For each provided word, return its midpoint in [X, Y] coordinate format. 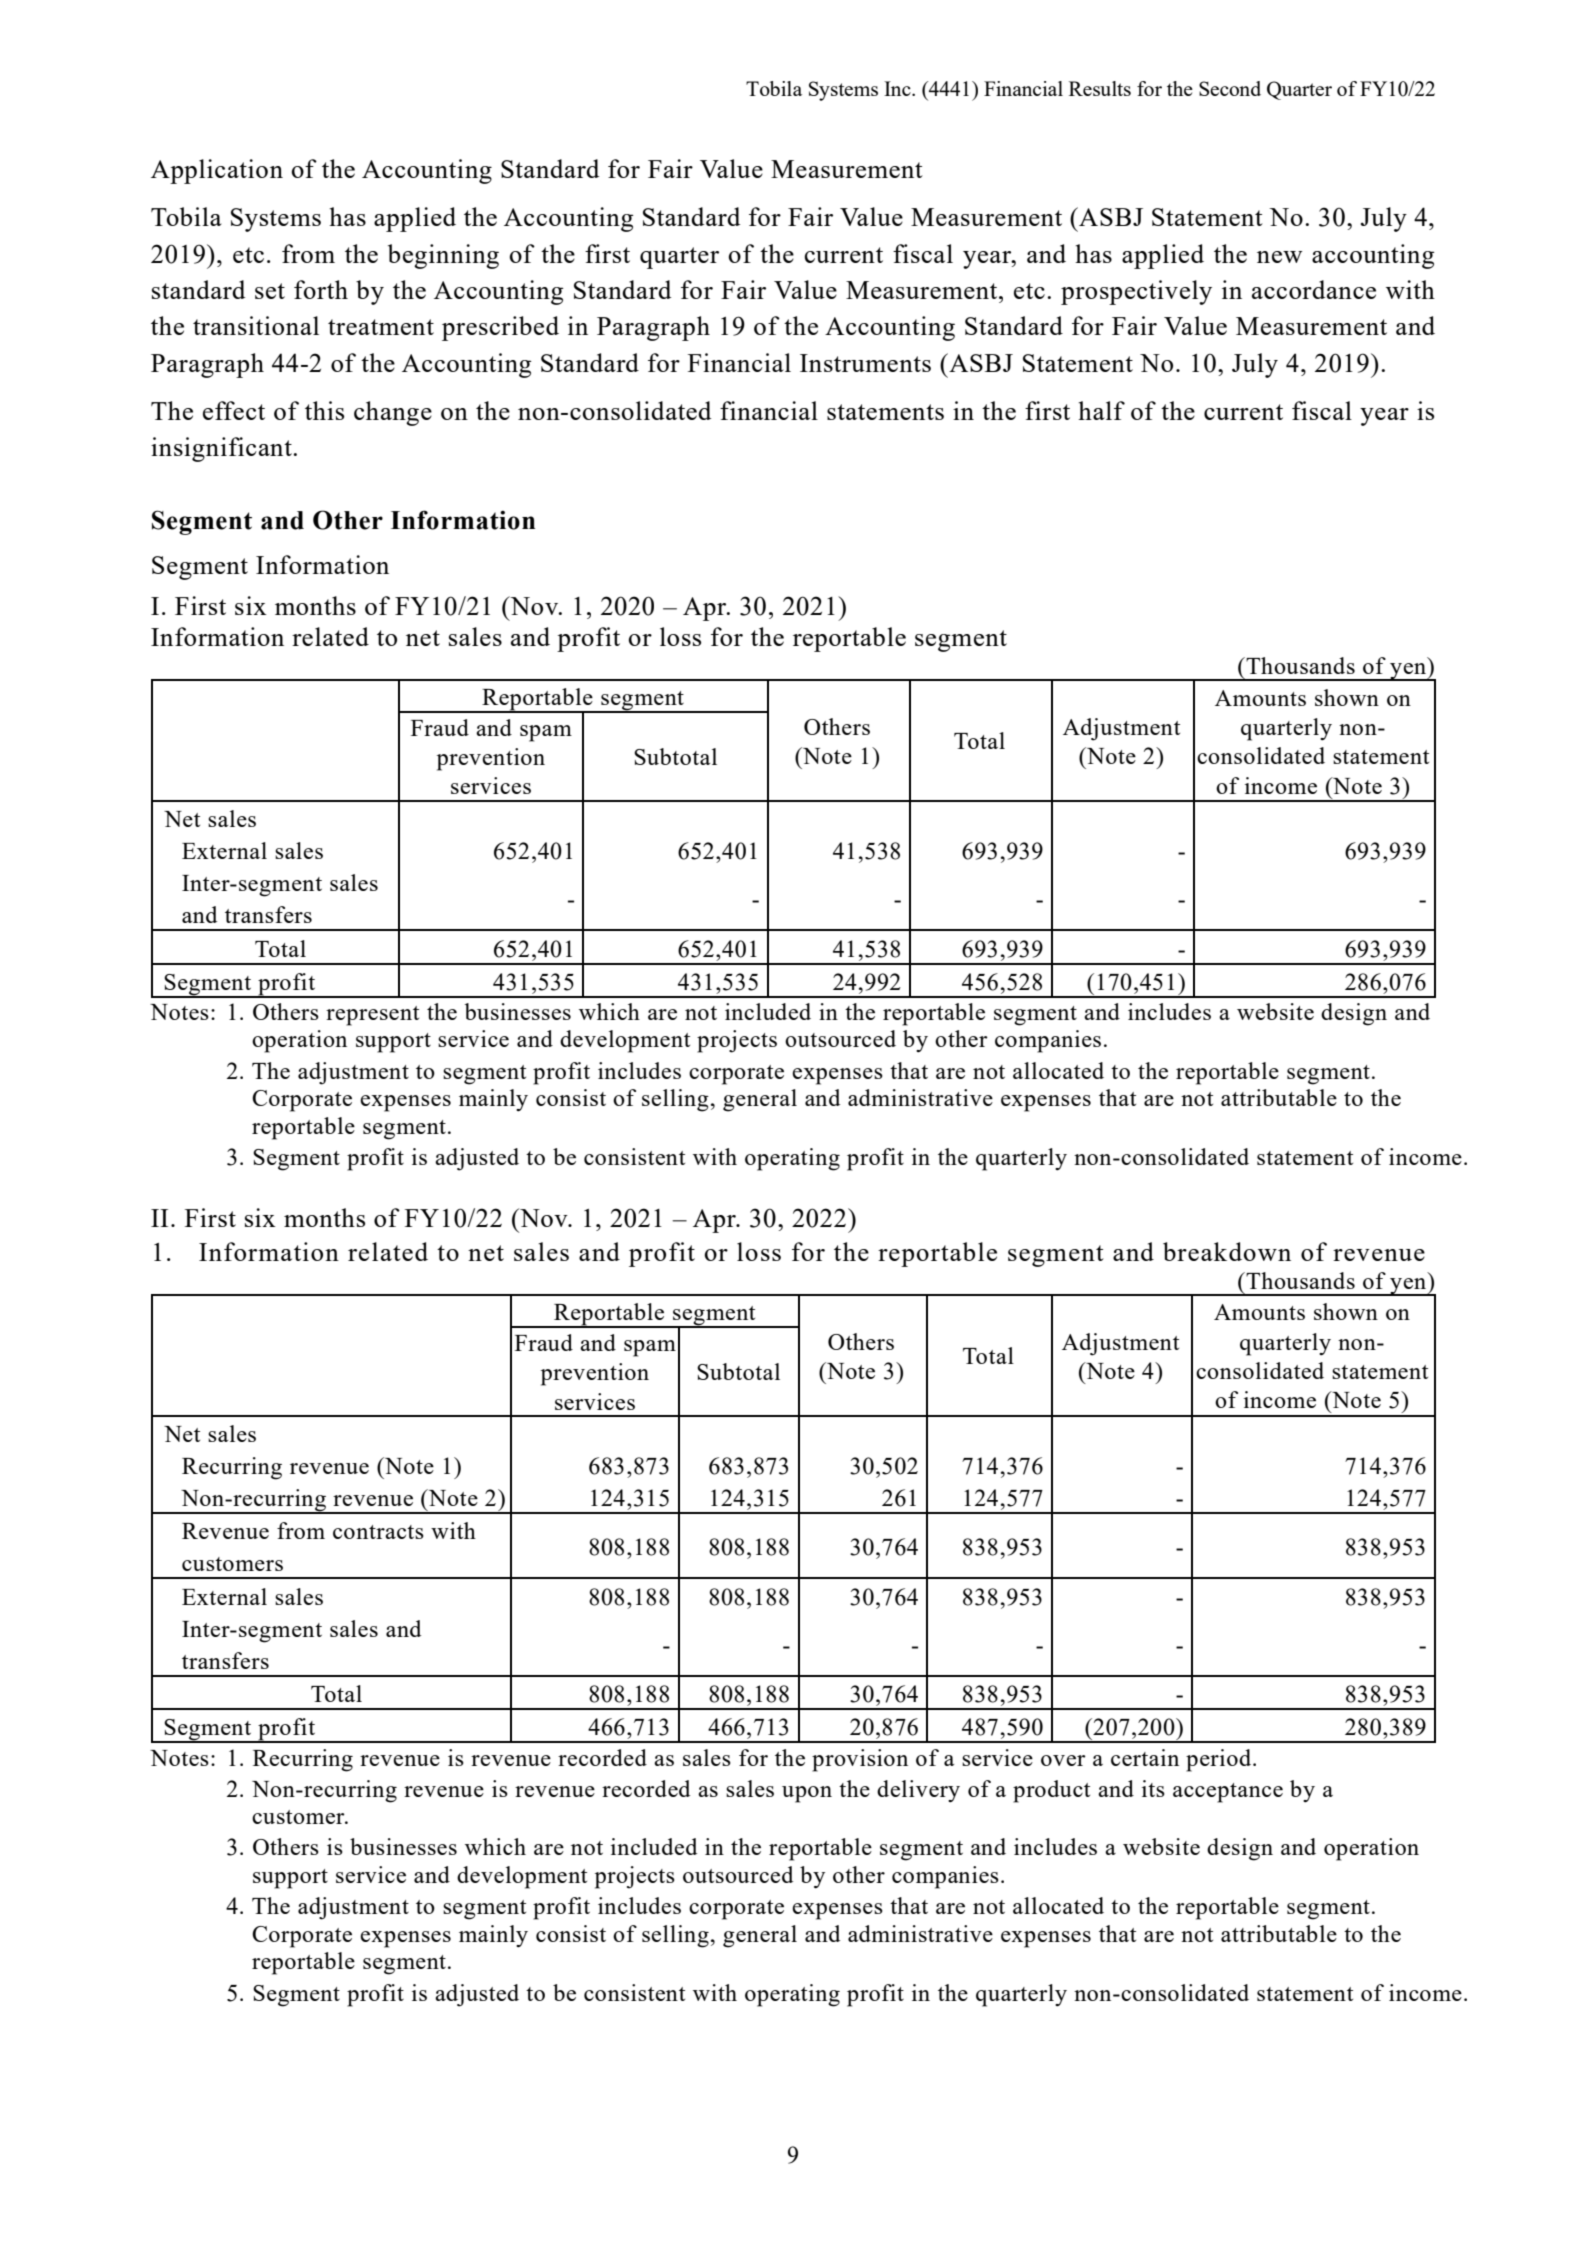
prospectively [1136, 292]
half [1101, 410]
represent [372, 1016]
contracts [378, 1532]
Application [217, 171]
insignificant [222, 449]
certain [1145, 1757]
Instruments [865, 363]
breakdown [1227, 1251]
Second [1230, 88]
